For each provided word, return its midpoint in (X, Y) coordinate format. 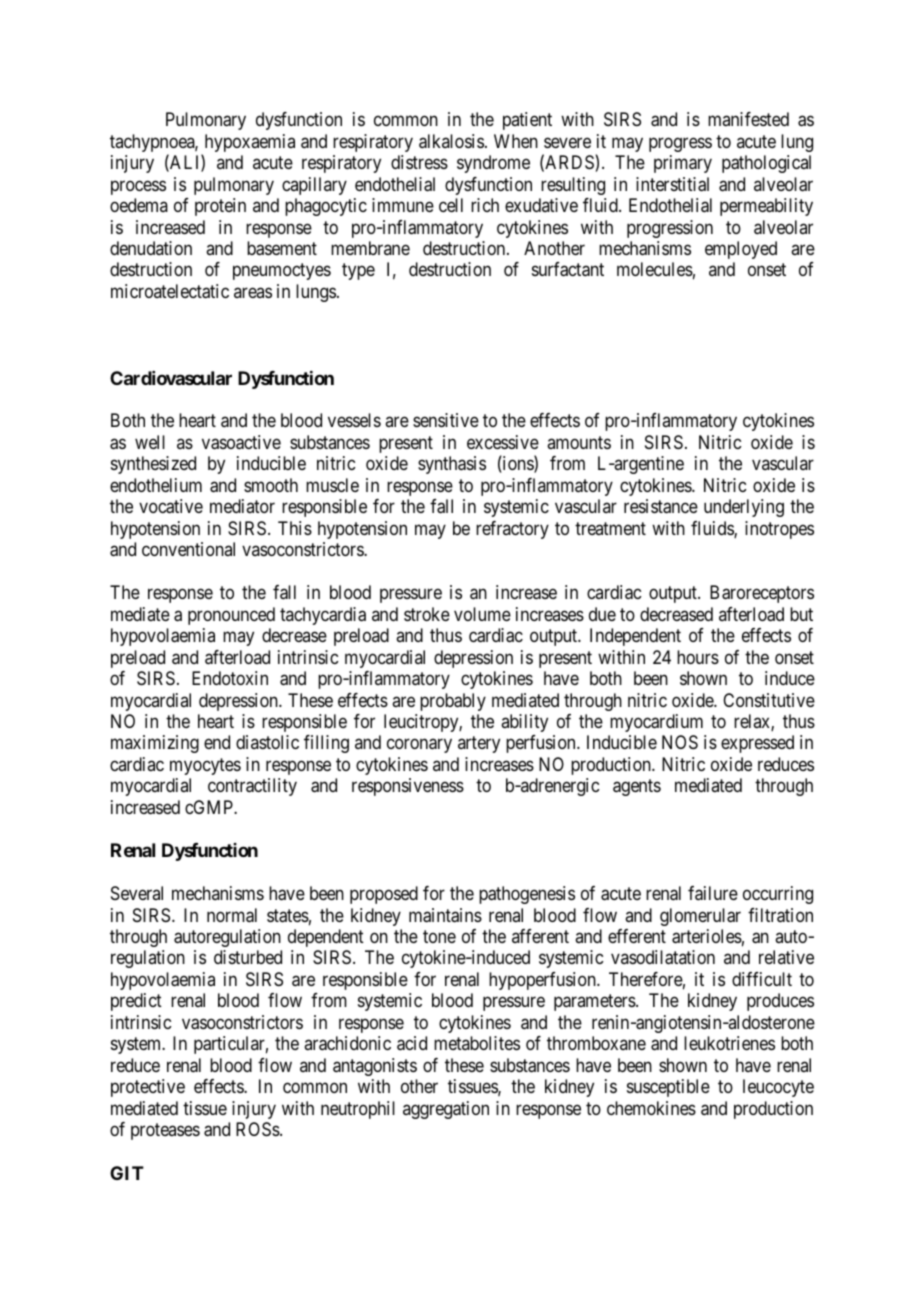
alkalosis (451, 141)
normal (232, 915)
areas (253, 292)
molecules (655, 269)
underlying (744, 508)
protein (220, 207)
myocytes (205, 766)
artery (479, 745)
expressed (757, 744)
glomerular (700, 917)
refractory (512, 530)
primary (683, 164)
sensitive (446, 420)
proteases (165, 1131)
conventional (188, 549)
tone (439, 936)
